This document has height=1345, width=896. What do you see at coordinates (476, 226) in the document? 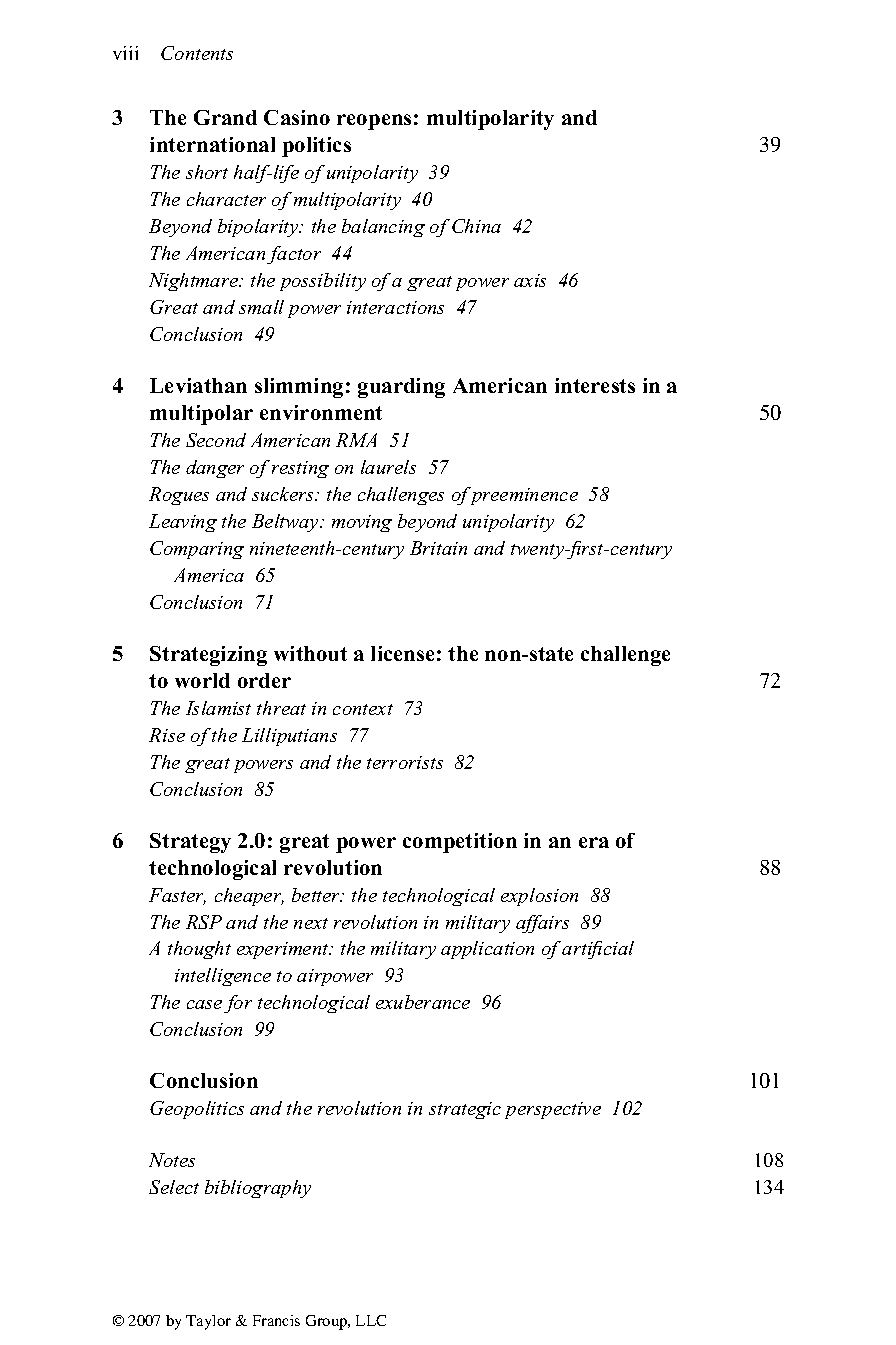
I see `China` at bounding box center [476, 226].
